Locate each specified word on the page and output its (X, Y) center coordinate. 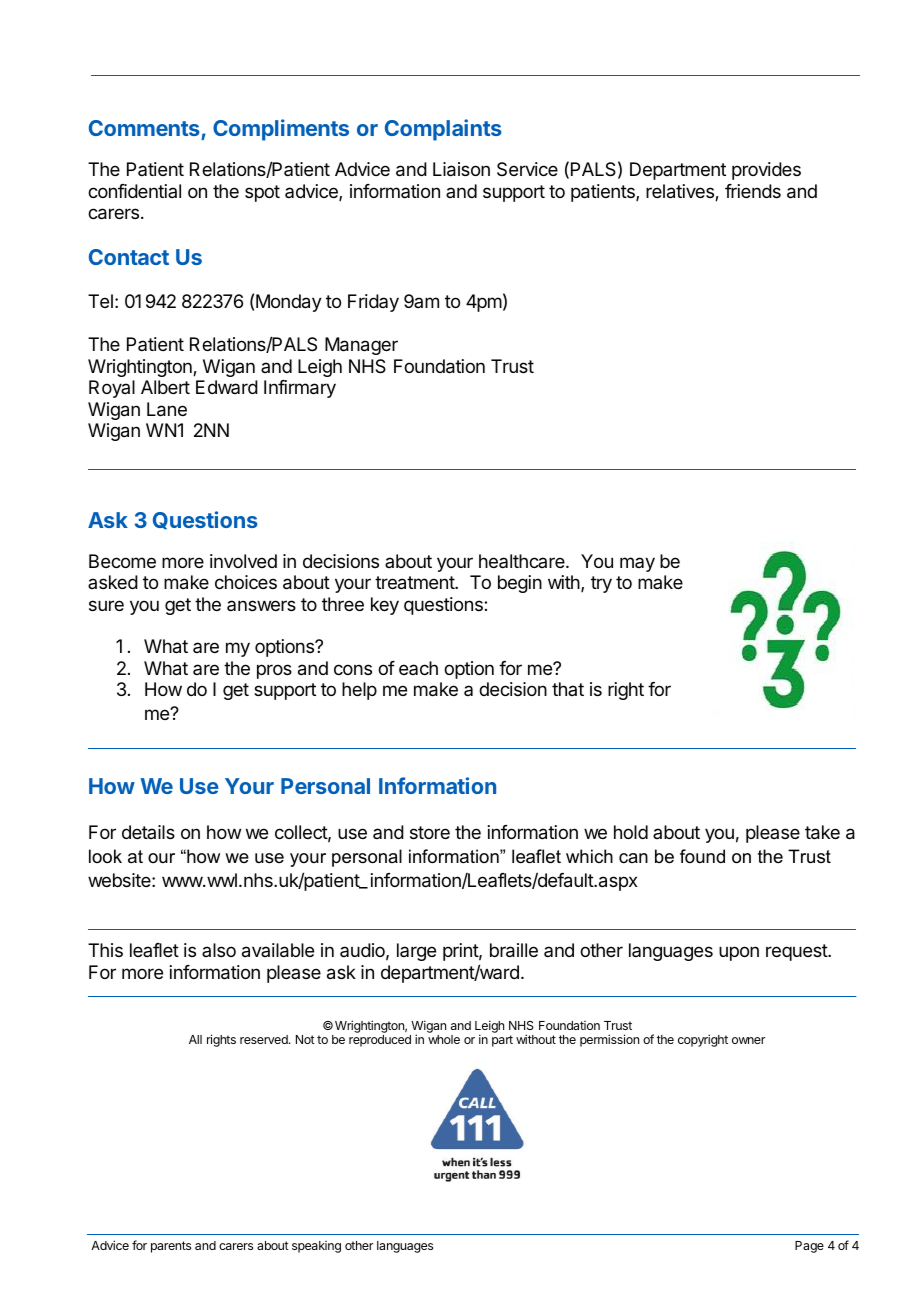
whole (444, 1039)
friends (753, 191)
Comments (145, 130)
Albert (165, 387)
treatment (415, 583)
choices (246, 582)
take (822, 832)
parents (171, 1247)
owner (748, 1040)
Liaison (461, 169)
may (637, 564)
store (430, 832)
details (148, 832)
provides (766, 171)
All (195, 1039)
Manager (361, 346)
